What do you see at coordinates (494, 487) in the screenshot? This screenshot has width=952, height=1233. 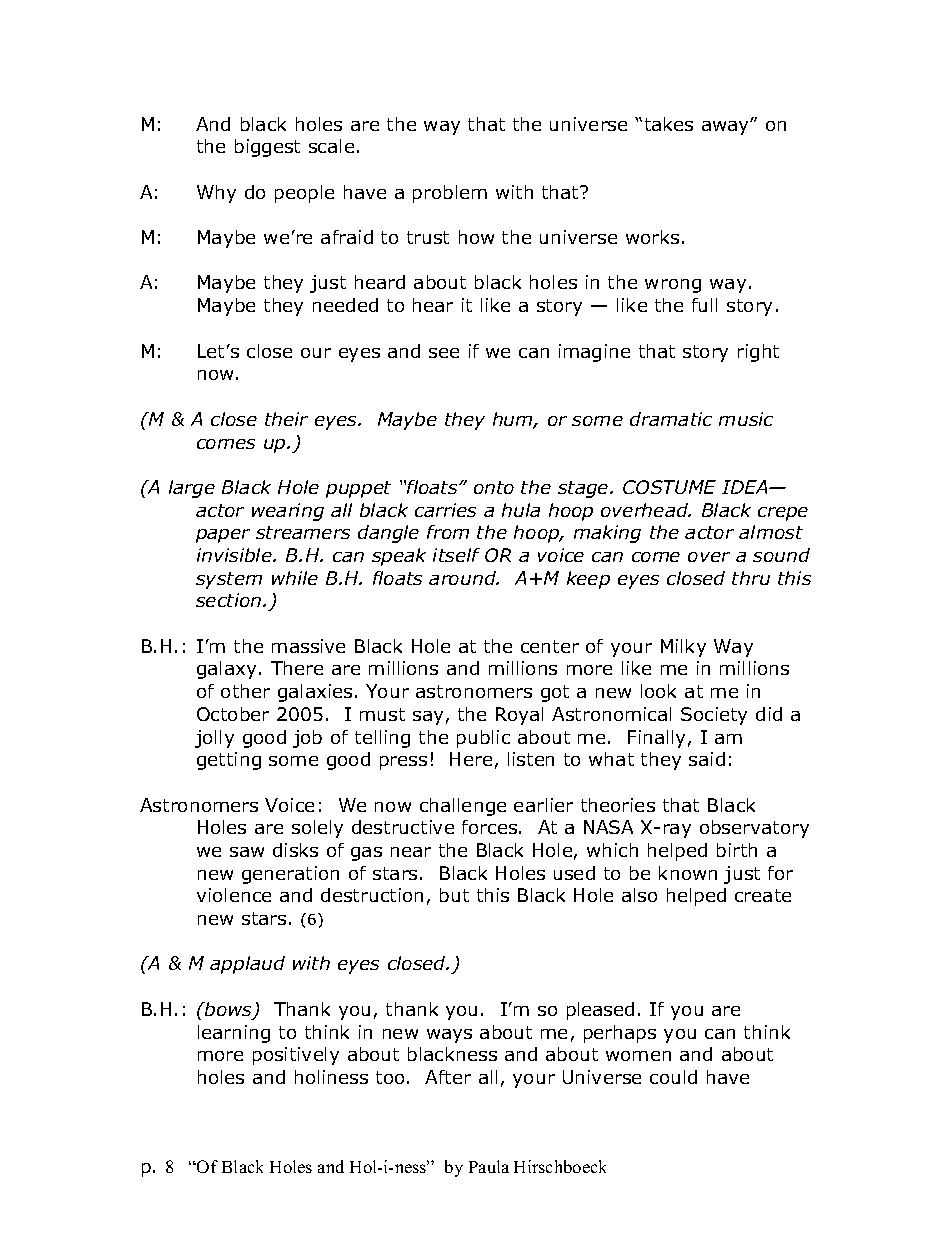 I see `onto` at bounding box center [494, 487].
